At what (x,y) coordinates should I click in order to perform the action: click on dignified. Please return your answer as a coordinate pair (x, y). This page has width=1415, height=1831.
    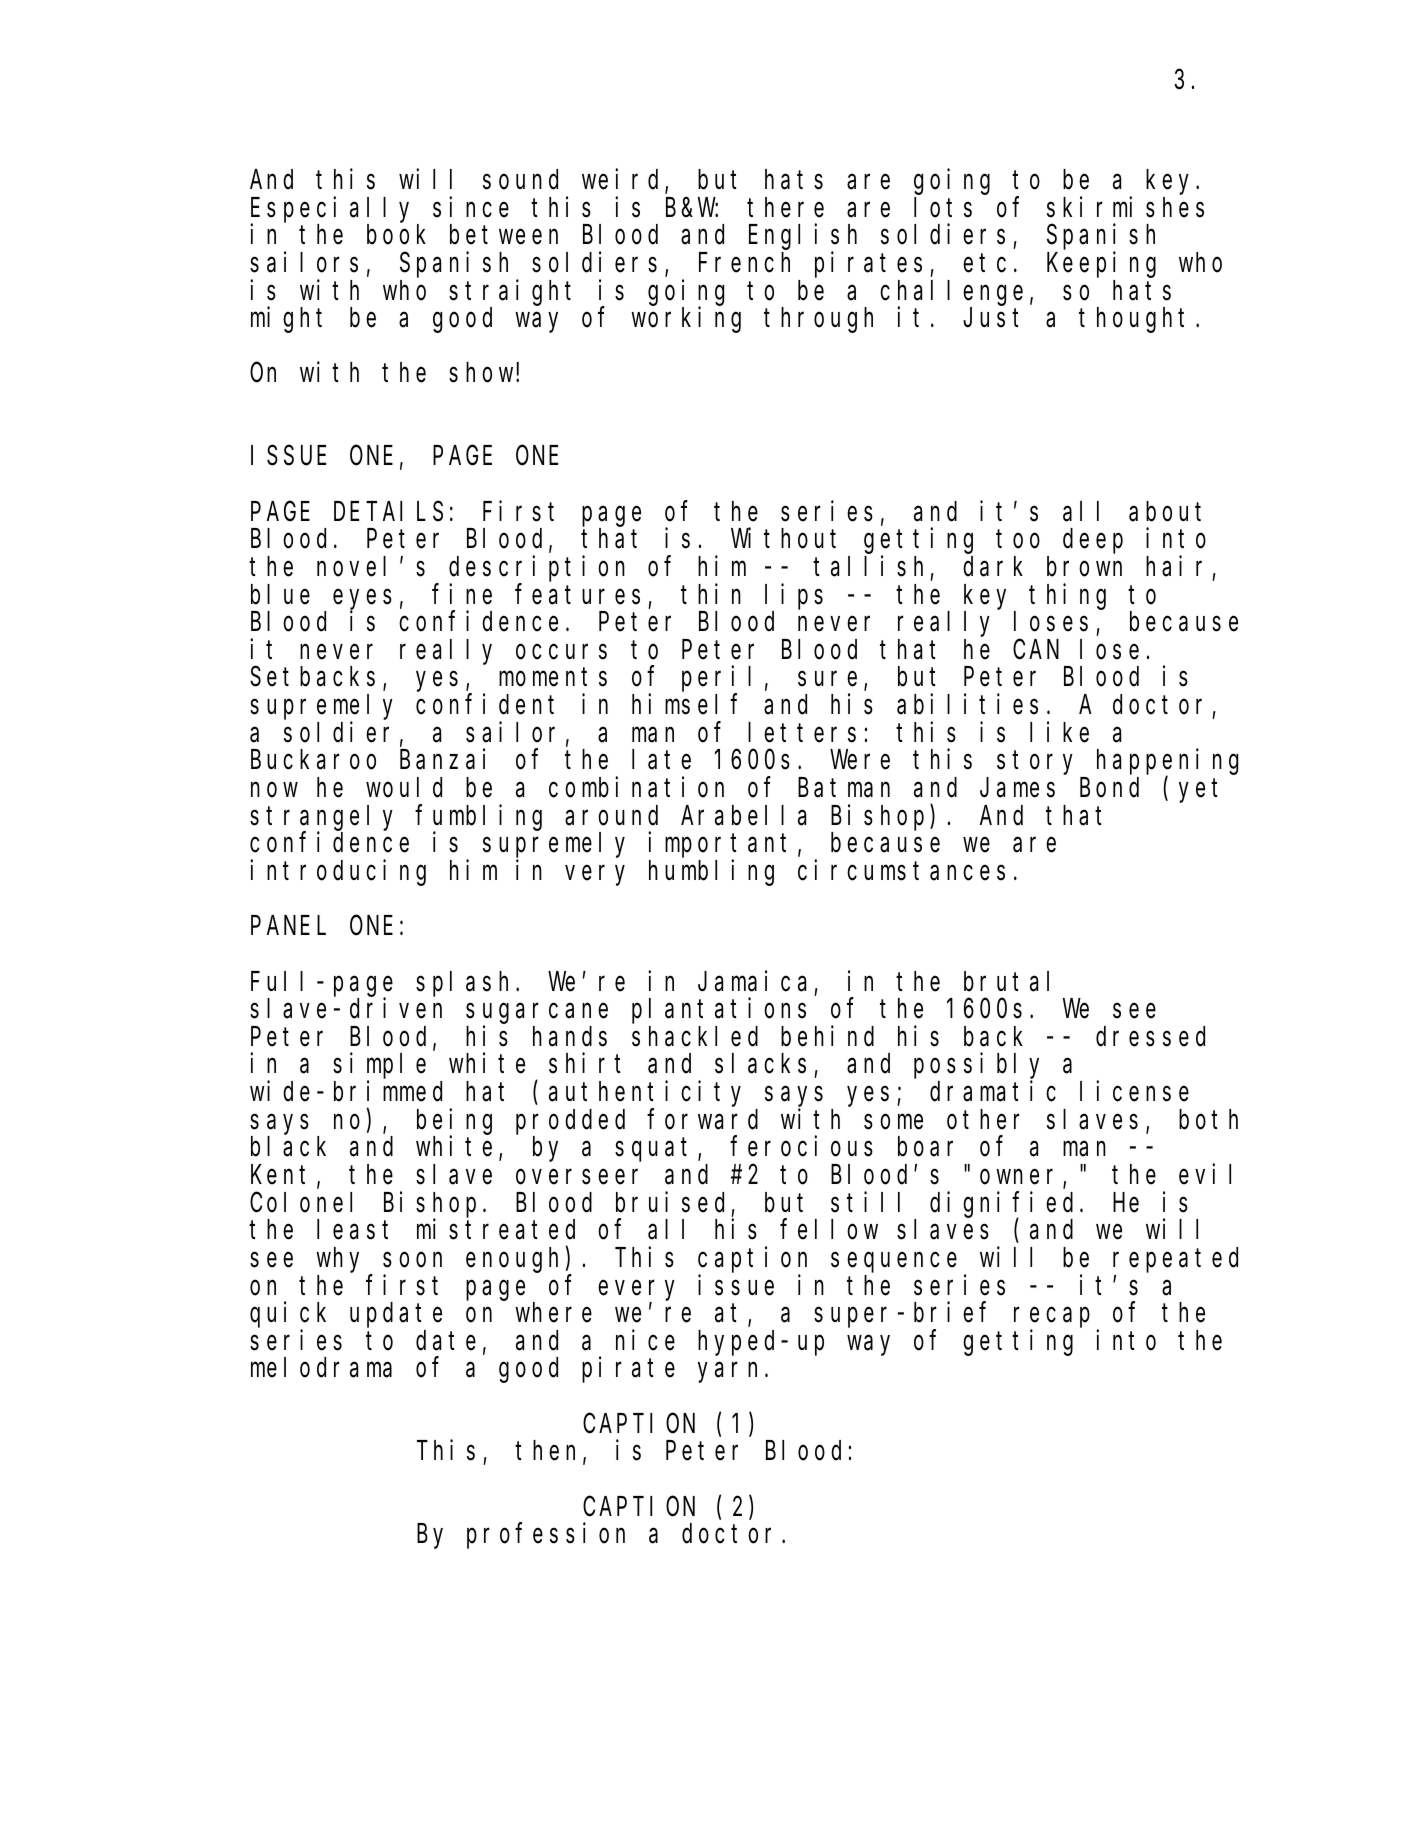
    Looking at the image, I should click on (1005, 1205).
